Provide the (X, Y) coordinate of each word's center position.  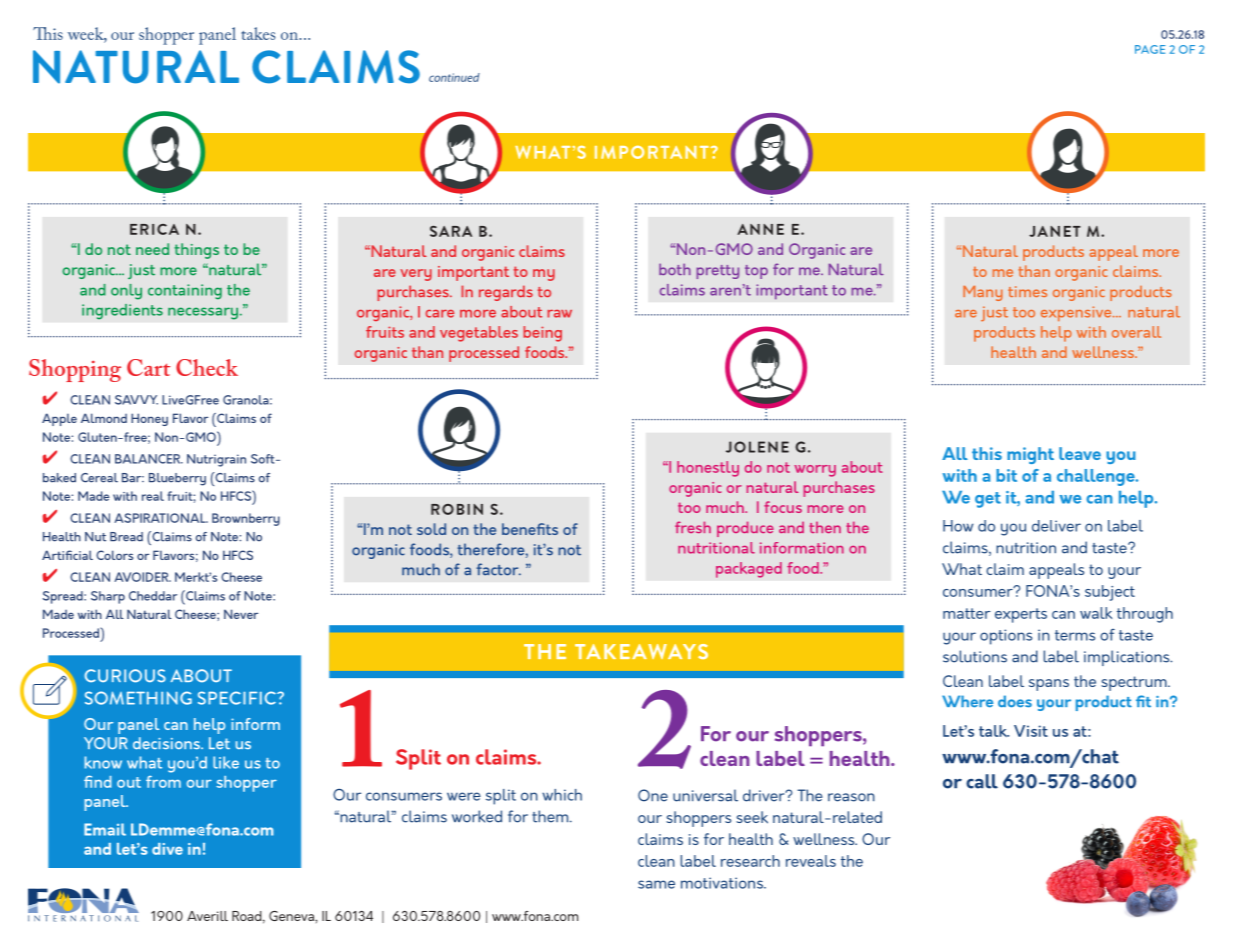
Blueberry (177, 479)
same (656, 884)
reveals (811, 861)
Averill (207, 916)
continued (454, 77)
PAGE (1150, 49)
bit (1006, 475)
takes (258, 33)
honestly (708, 469)
